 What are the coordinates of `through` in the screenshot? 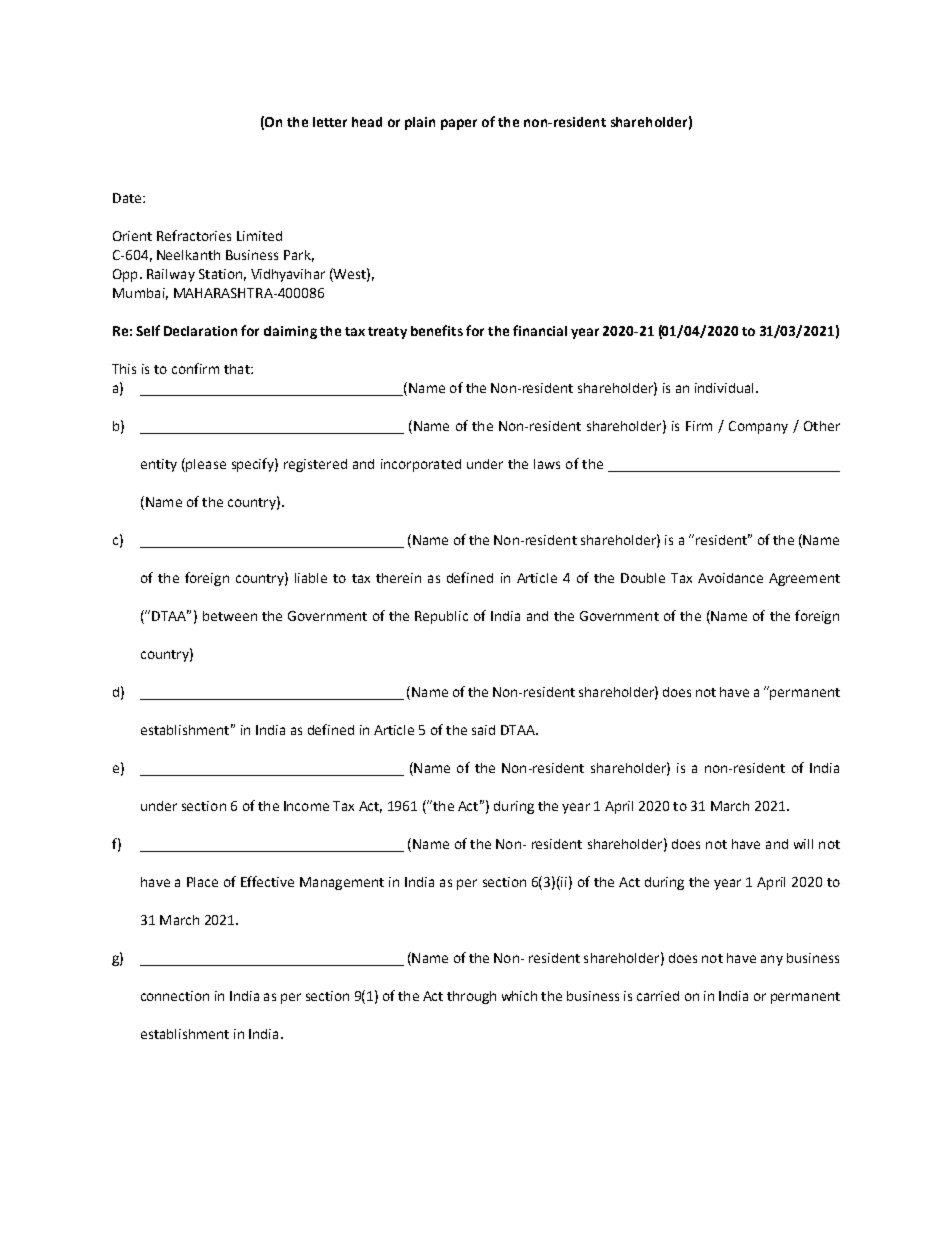 It's located at (471, 997).
